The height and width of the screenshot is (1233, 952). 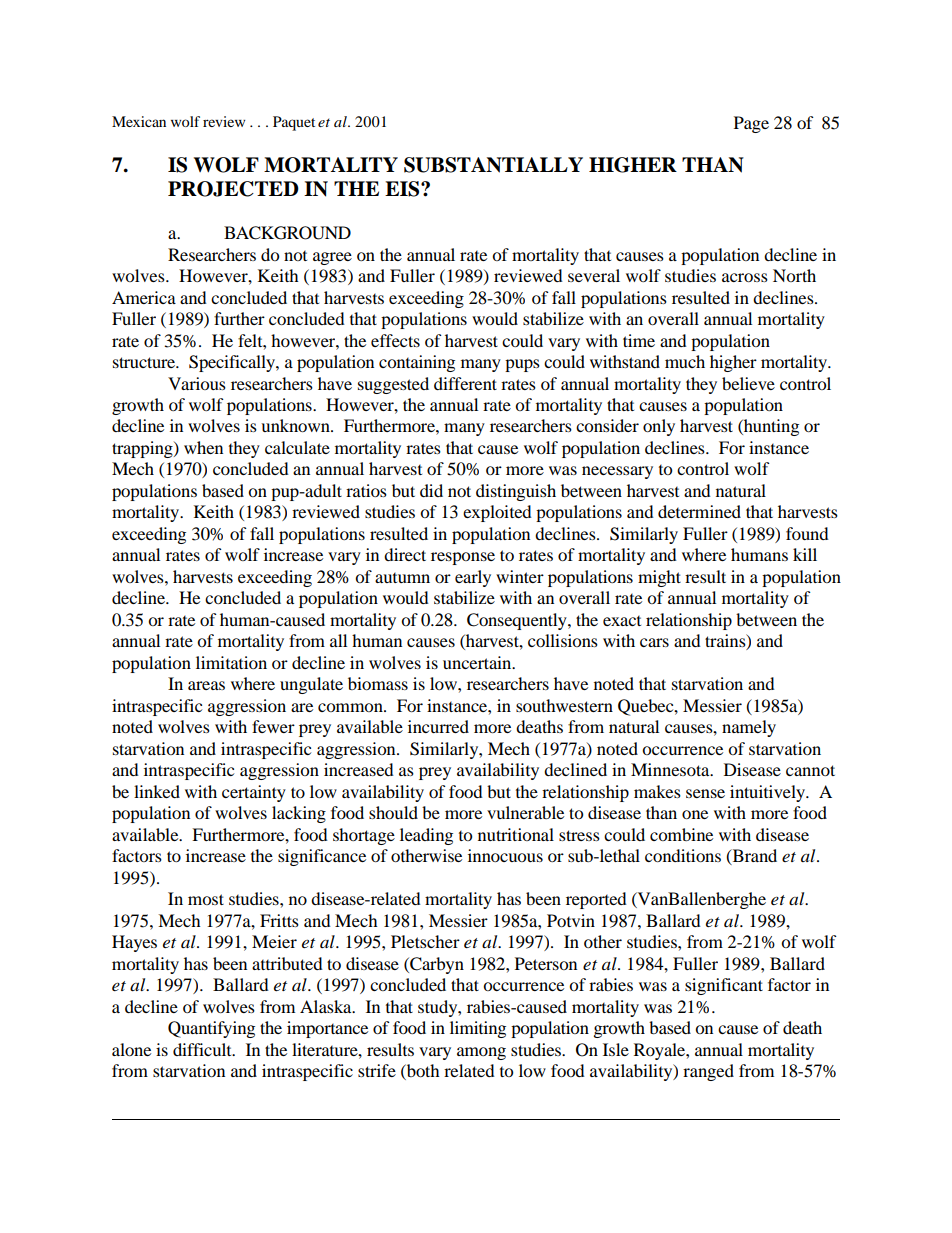 What do you see at coordinates (273, 726) in the screenshot?
I see `fewer` at bounding box center [273, 726].
